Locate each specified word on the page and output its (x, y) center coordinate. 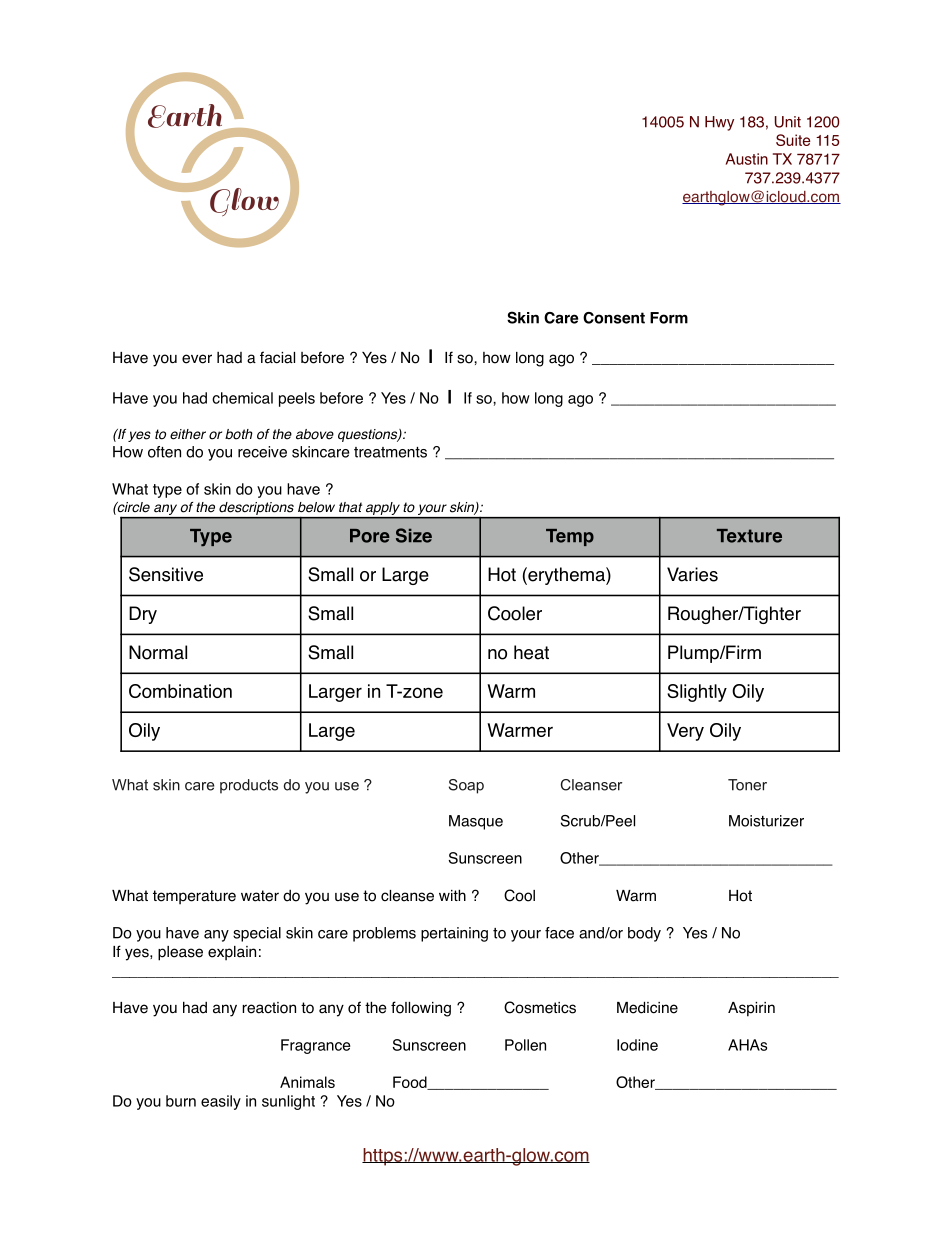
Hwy (719, 123)
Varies (692, 574)
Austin (747, 159)
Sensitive (166, 574)
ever (197, 359)
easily (221, 1102)
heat (531, 652)
